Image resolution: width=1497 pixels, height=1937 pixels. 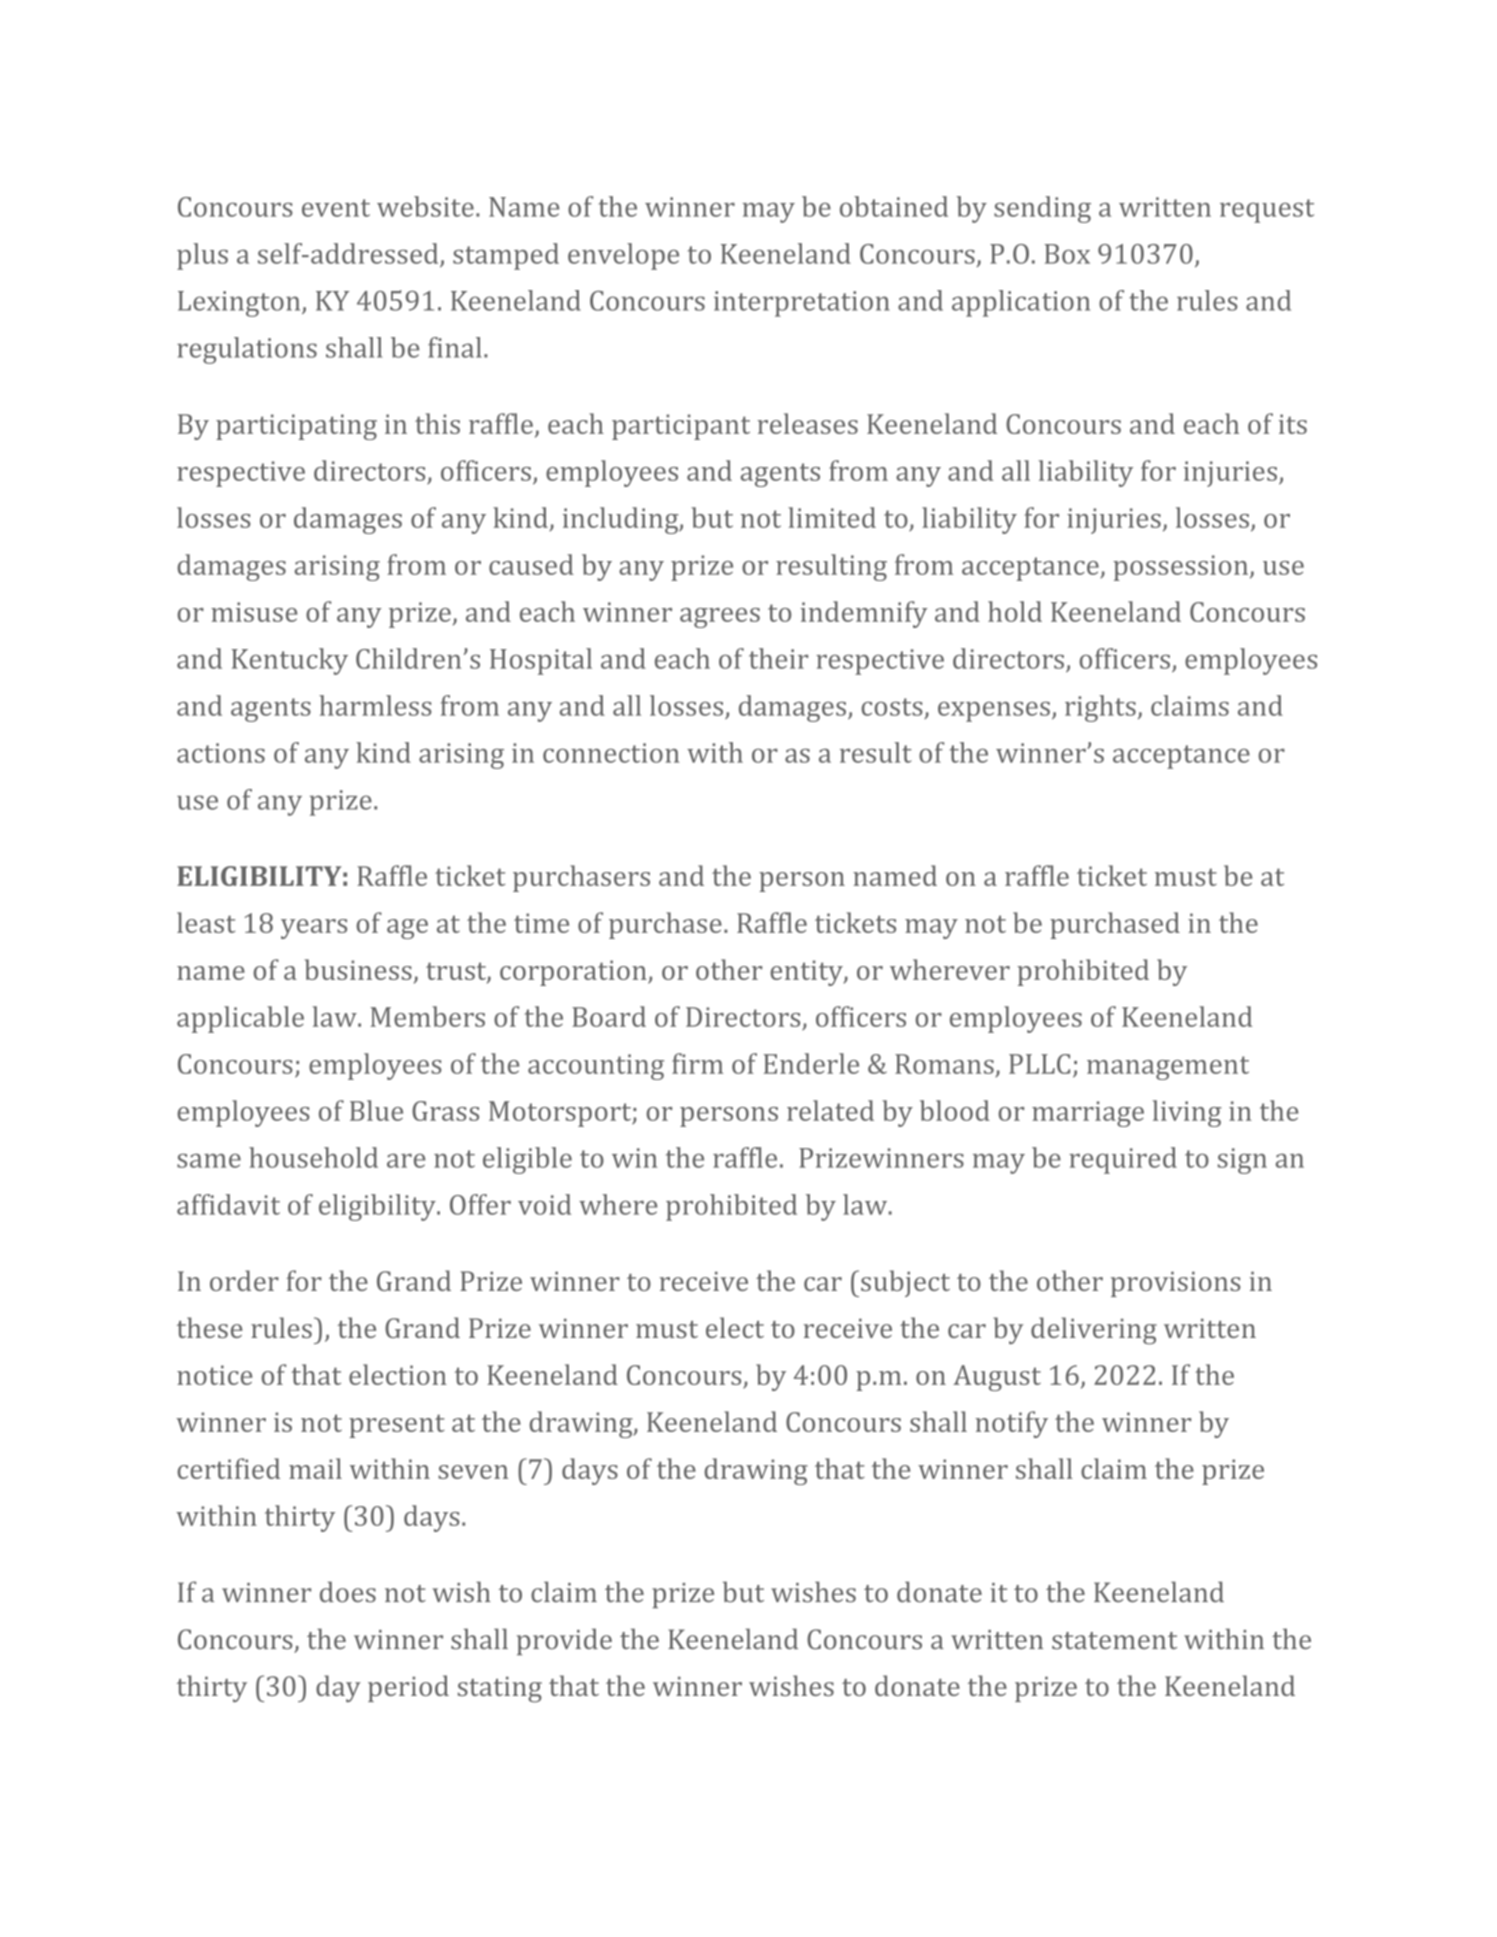 I want to click on does, so click(x=348, y=1592).
